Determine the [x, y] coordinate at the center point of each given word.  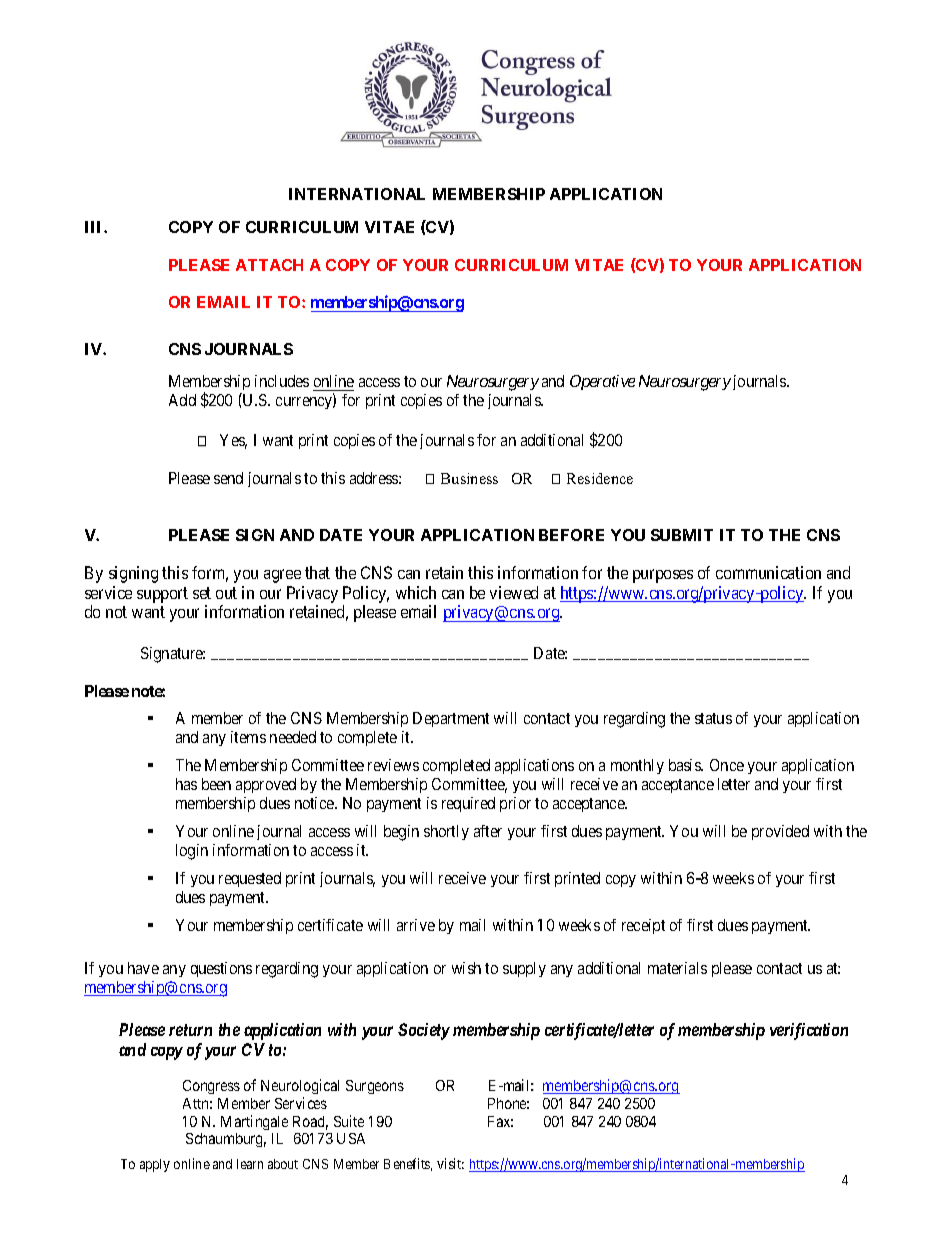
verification [809, 1031]
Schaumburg [226, 1140]
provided [780, 832]
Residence [600, 478]
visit [450, 1163]
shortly [446, 832]
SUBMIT [682, 535]
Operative [602, 382]
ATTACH [269, 265]
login [192, 852]
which [416, 592]
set [202, 593]
